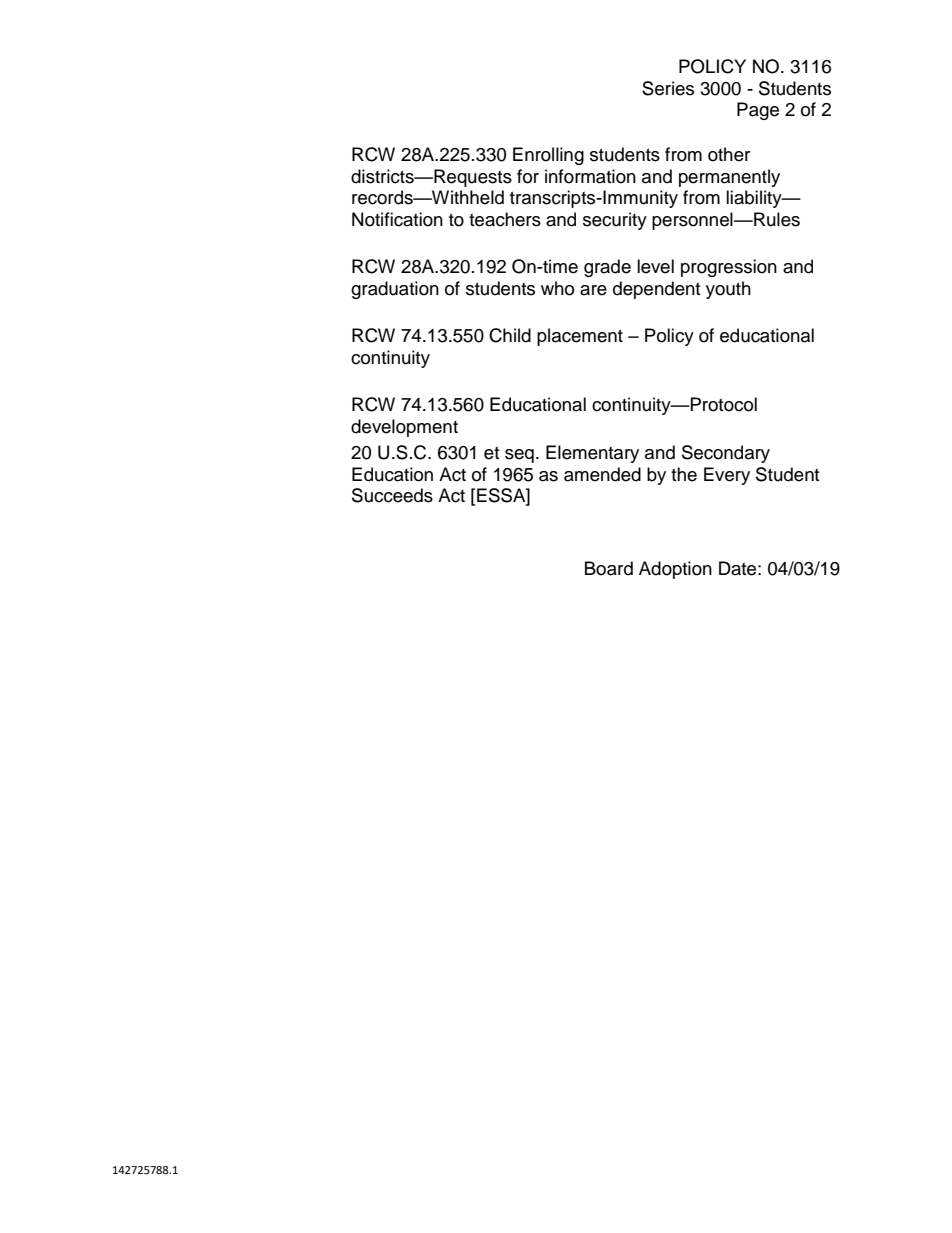 The width and height of the screenshot is (952, 1233). Describe the element at coordinates (397, 219) in the screenshot. I see `Notification` at that location.
